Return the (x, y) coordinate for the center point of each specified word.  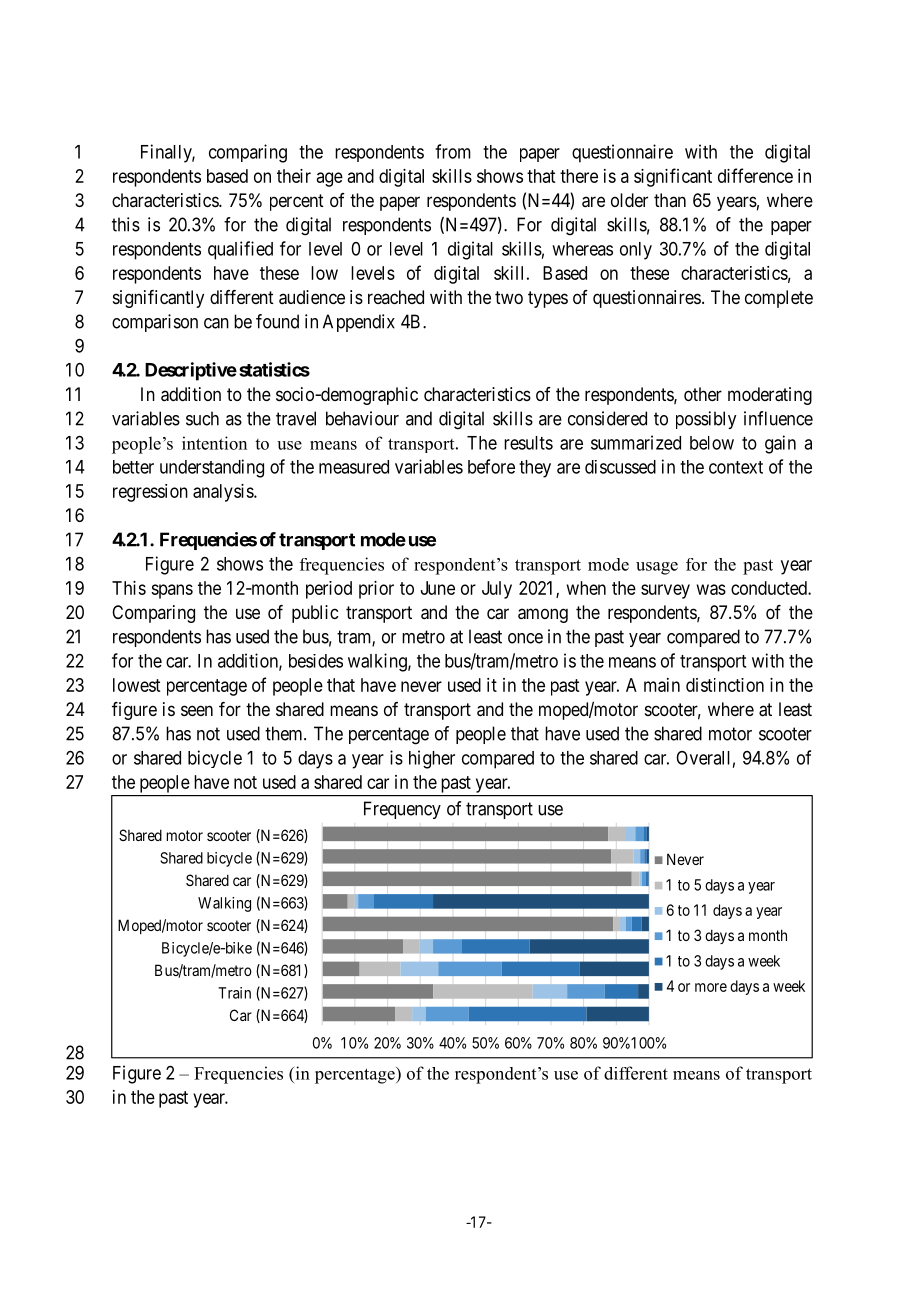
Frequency (402, 810)
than (670, 200)
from (453, 151)
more (711, 987)
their (294, 176)
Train (234, 993)
